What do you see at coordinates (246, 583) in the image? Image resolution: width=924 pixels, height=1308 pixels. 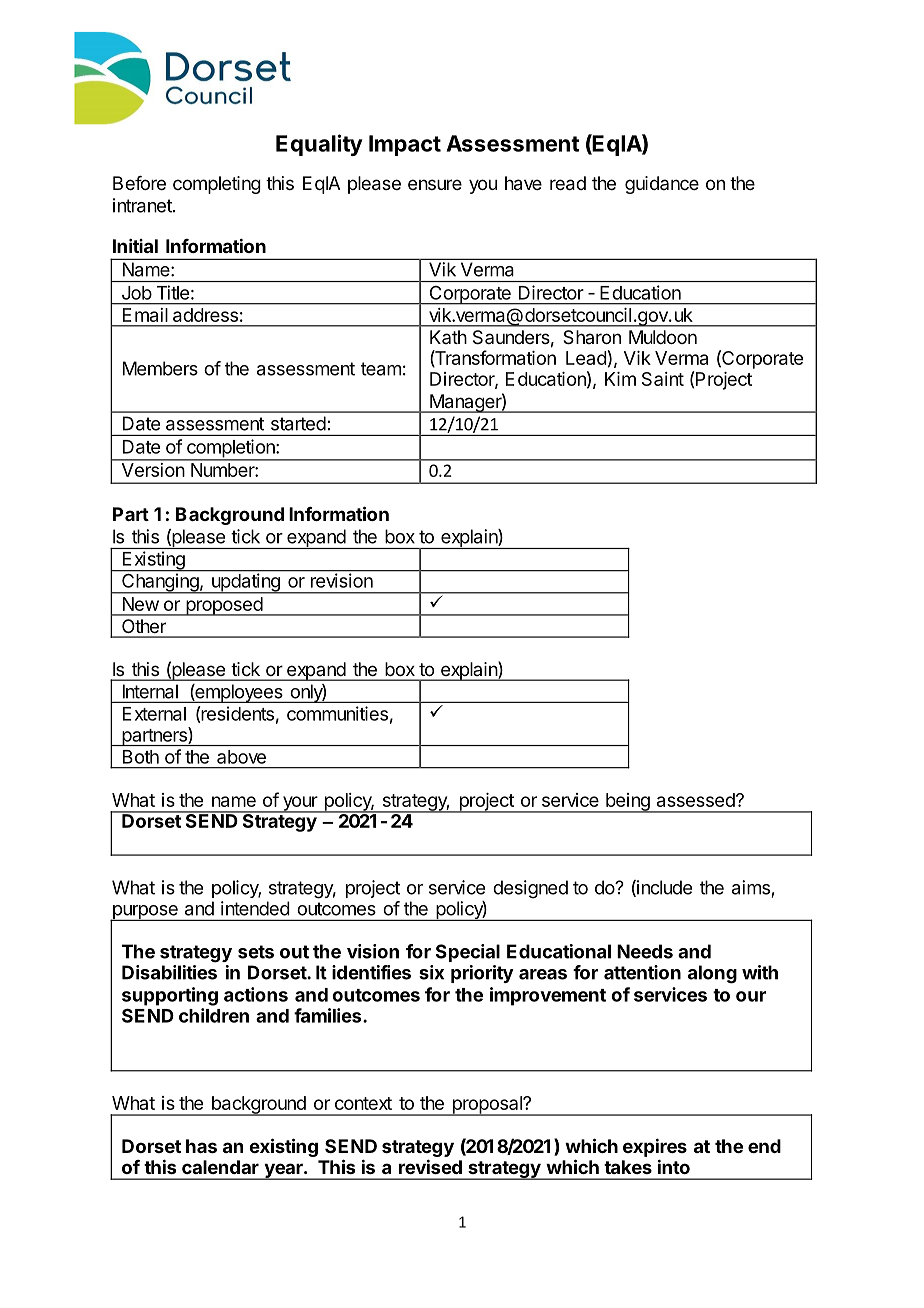 I see `updating` at bounding box center [246, 583].
